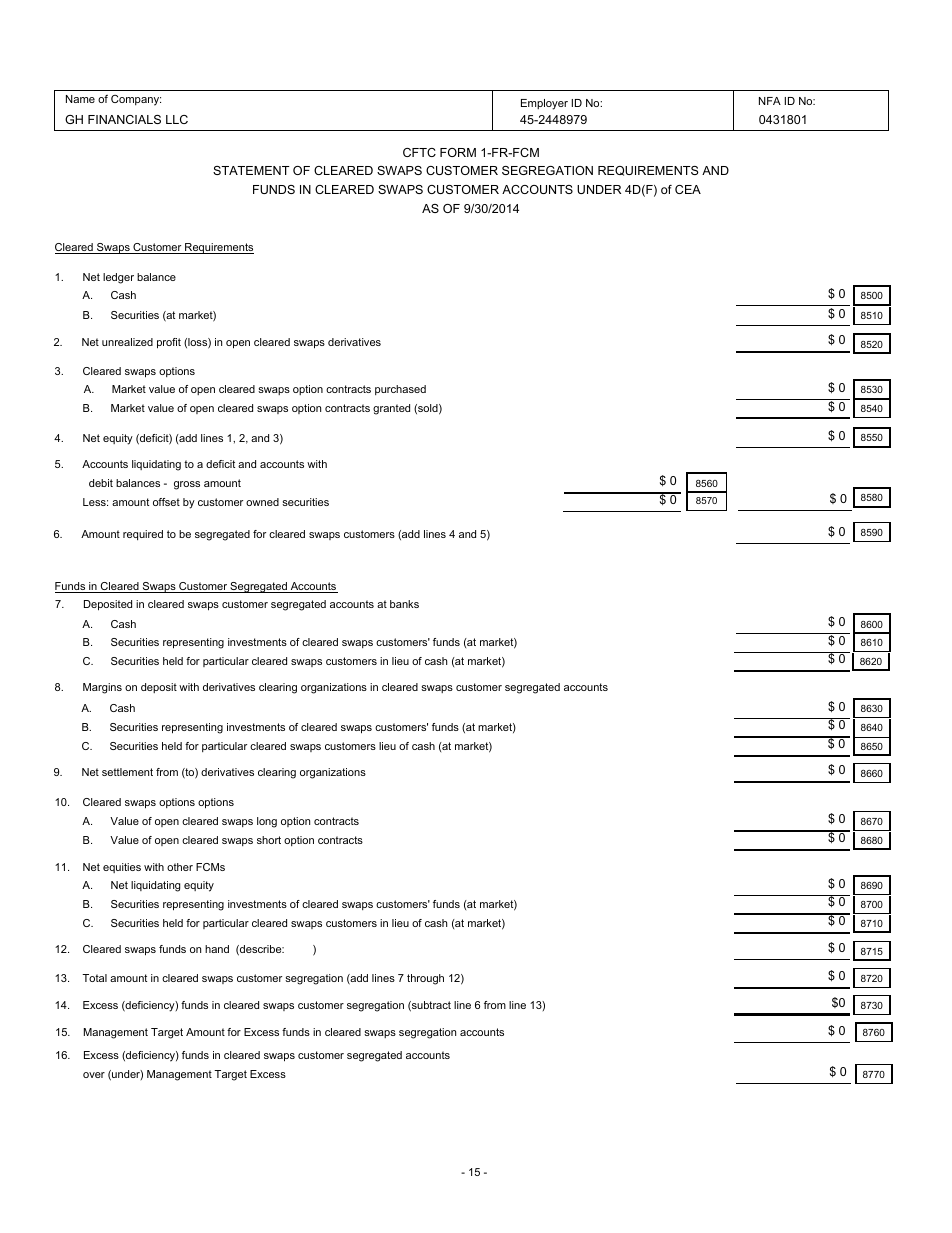 The image size is (952, 1233). I want to click on purchased, so click(400, 390).
